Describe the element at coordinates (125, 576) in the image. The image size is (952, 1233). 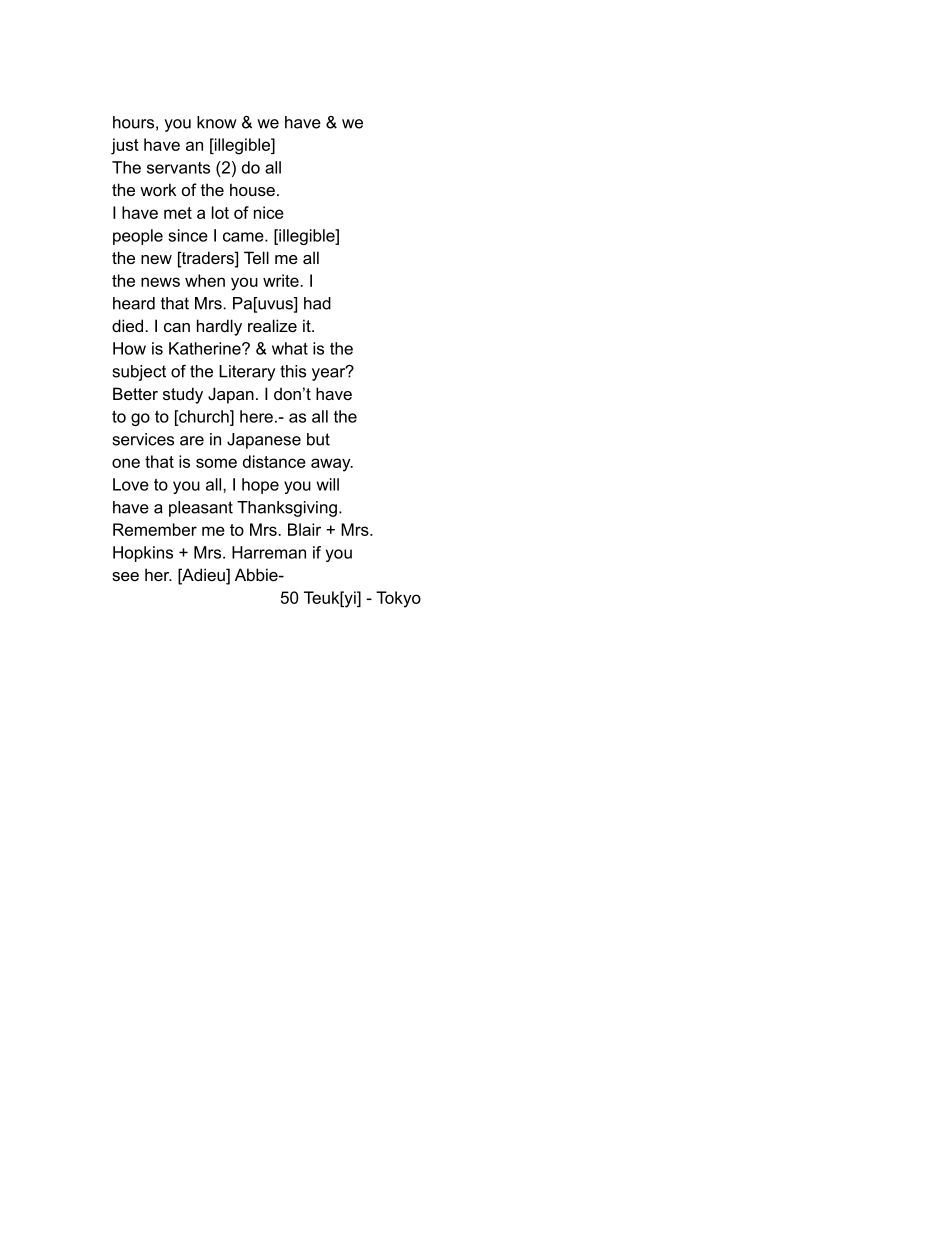
I see `see` at that location.
